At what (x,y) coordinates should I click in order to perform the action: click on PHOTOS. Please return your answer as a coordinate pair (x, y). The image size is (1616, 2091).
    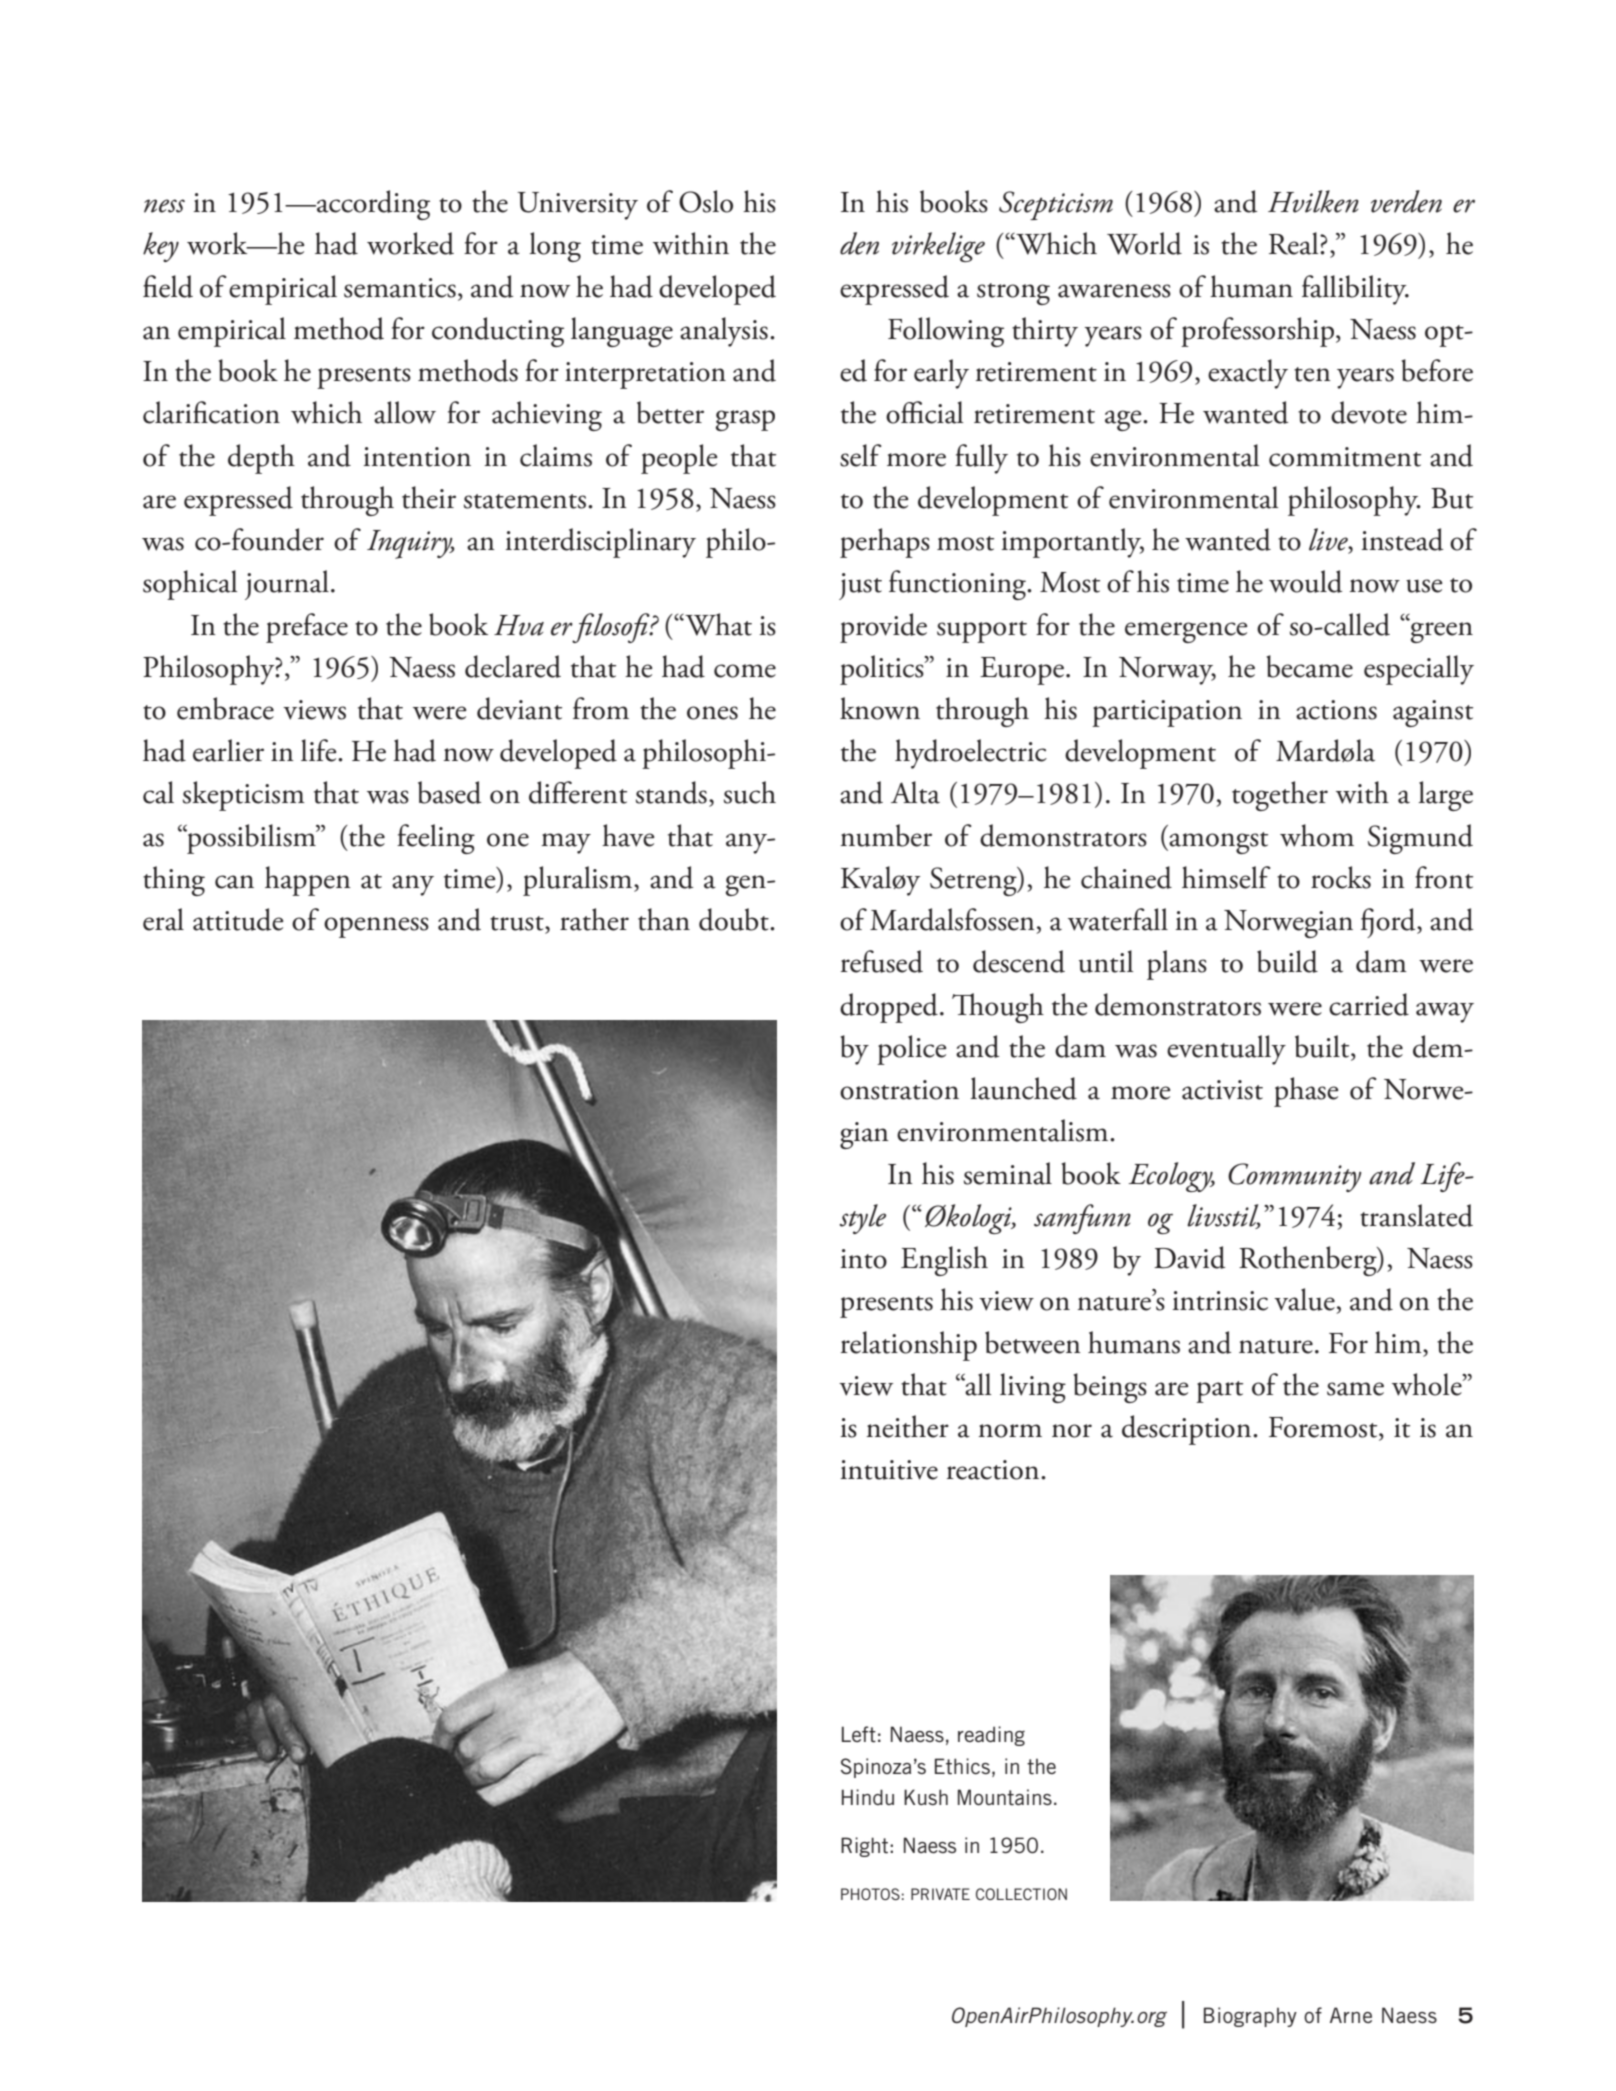
    Looking at the image, I should click on (870, 1894).
